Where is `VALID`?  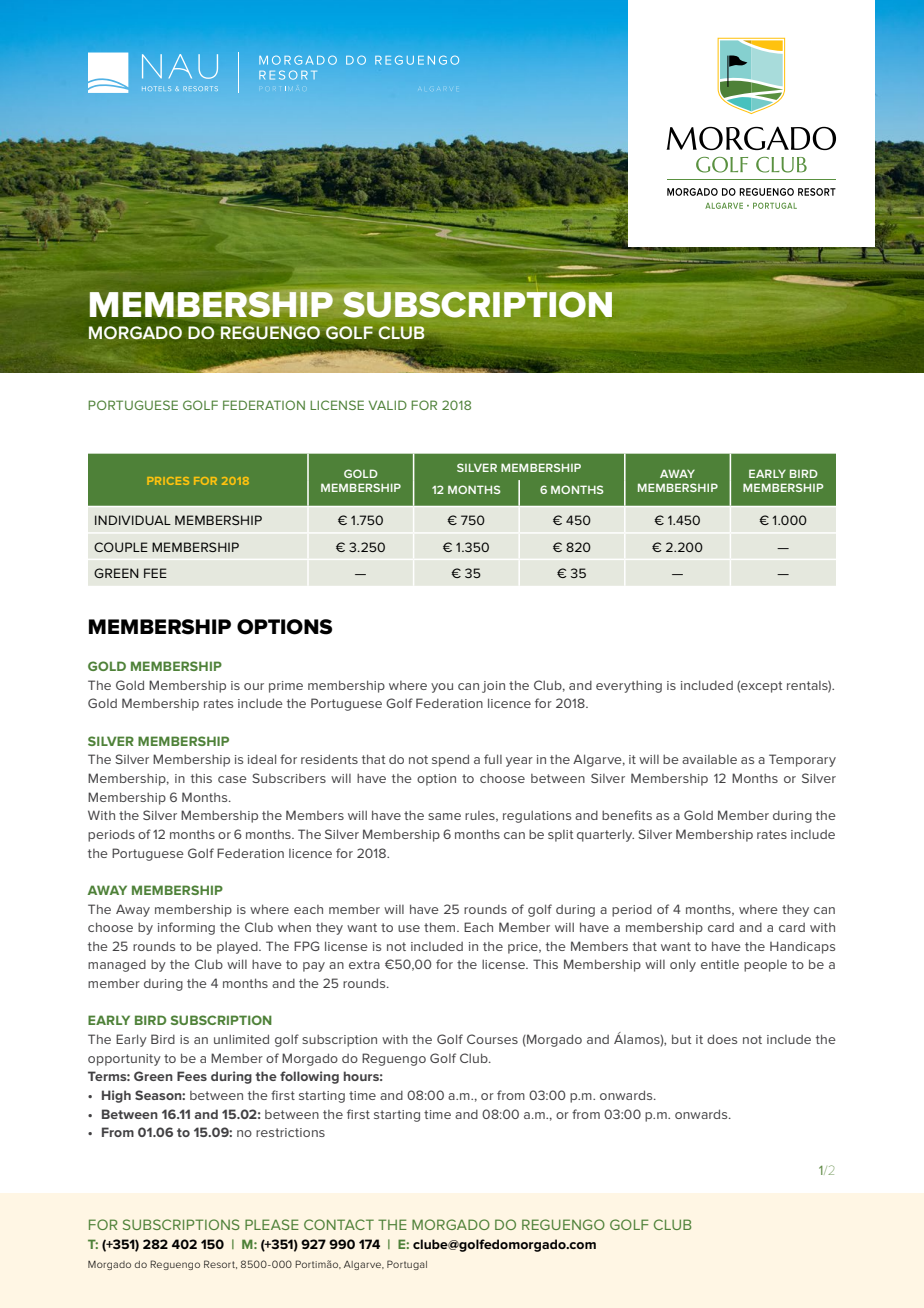
VALID is located at coordinates (387, 405).
